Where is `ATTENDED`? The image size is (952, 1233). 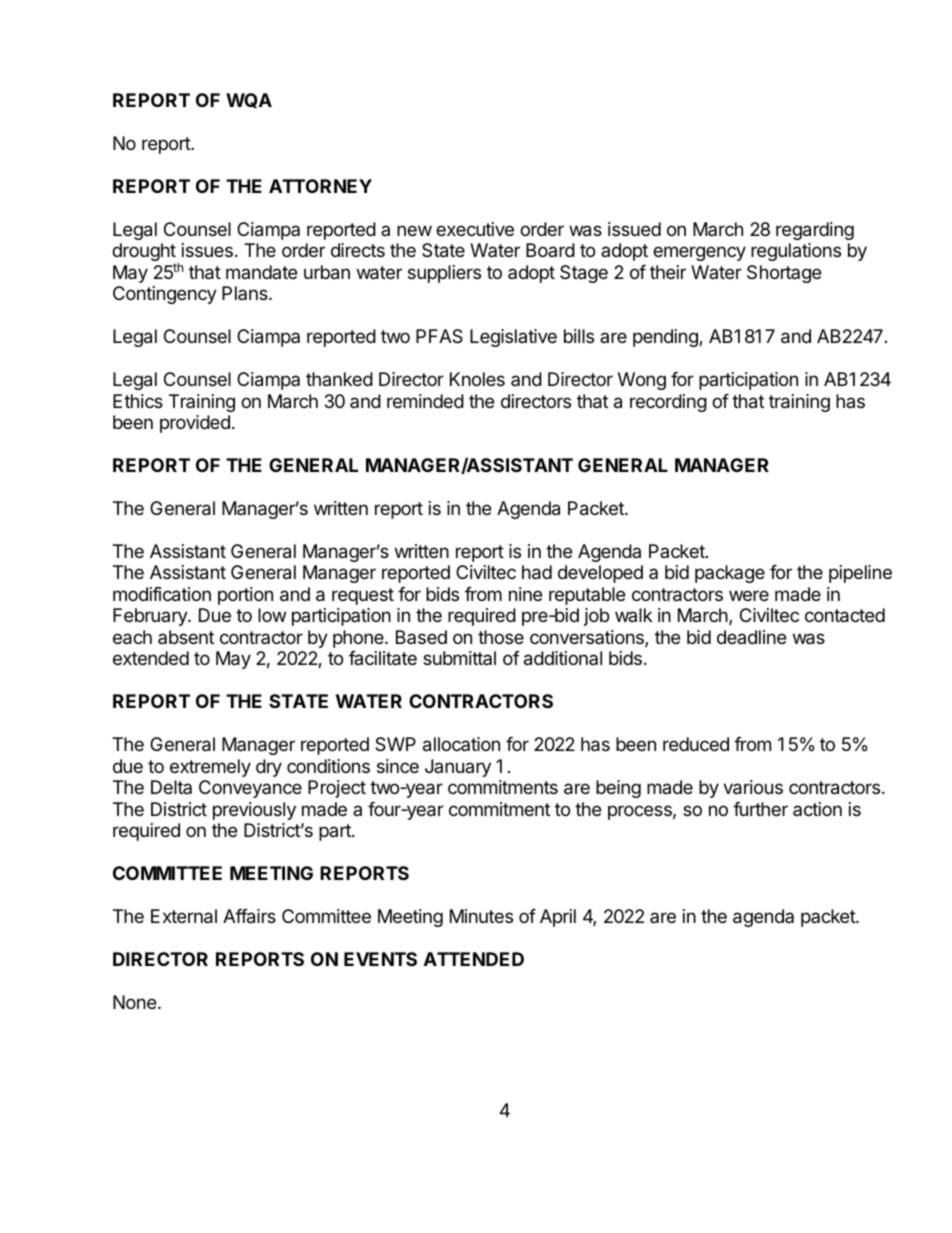 ATTENDED is located at coordinates (474, 959).
